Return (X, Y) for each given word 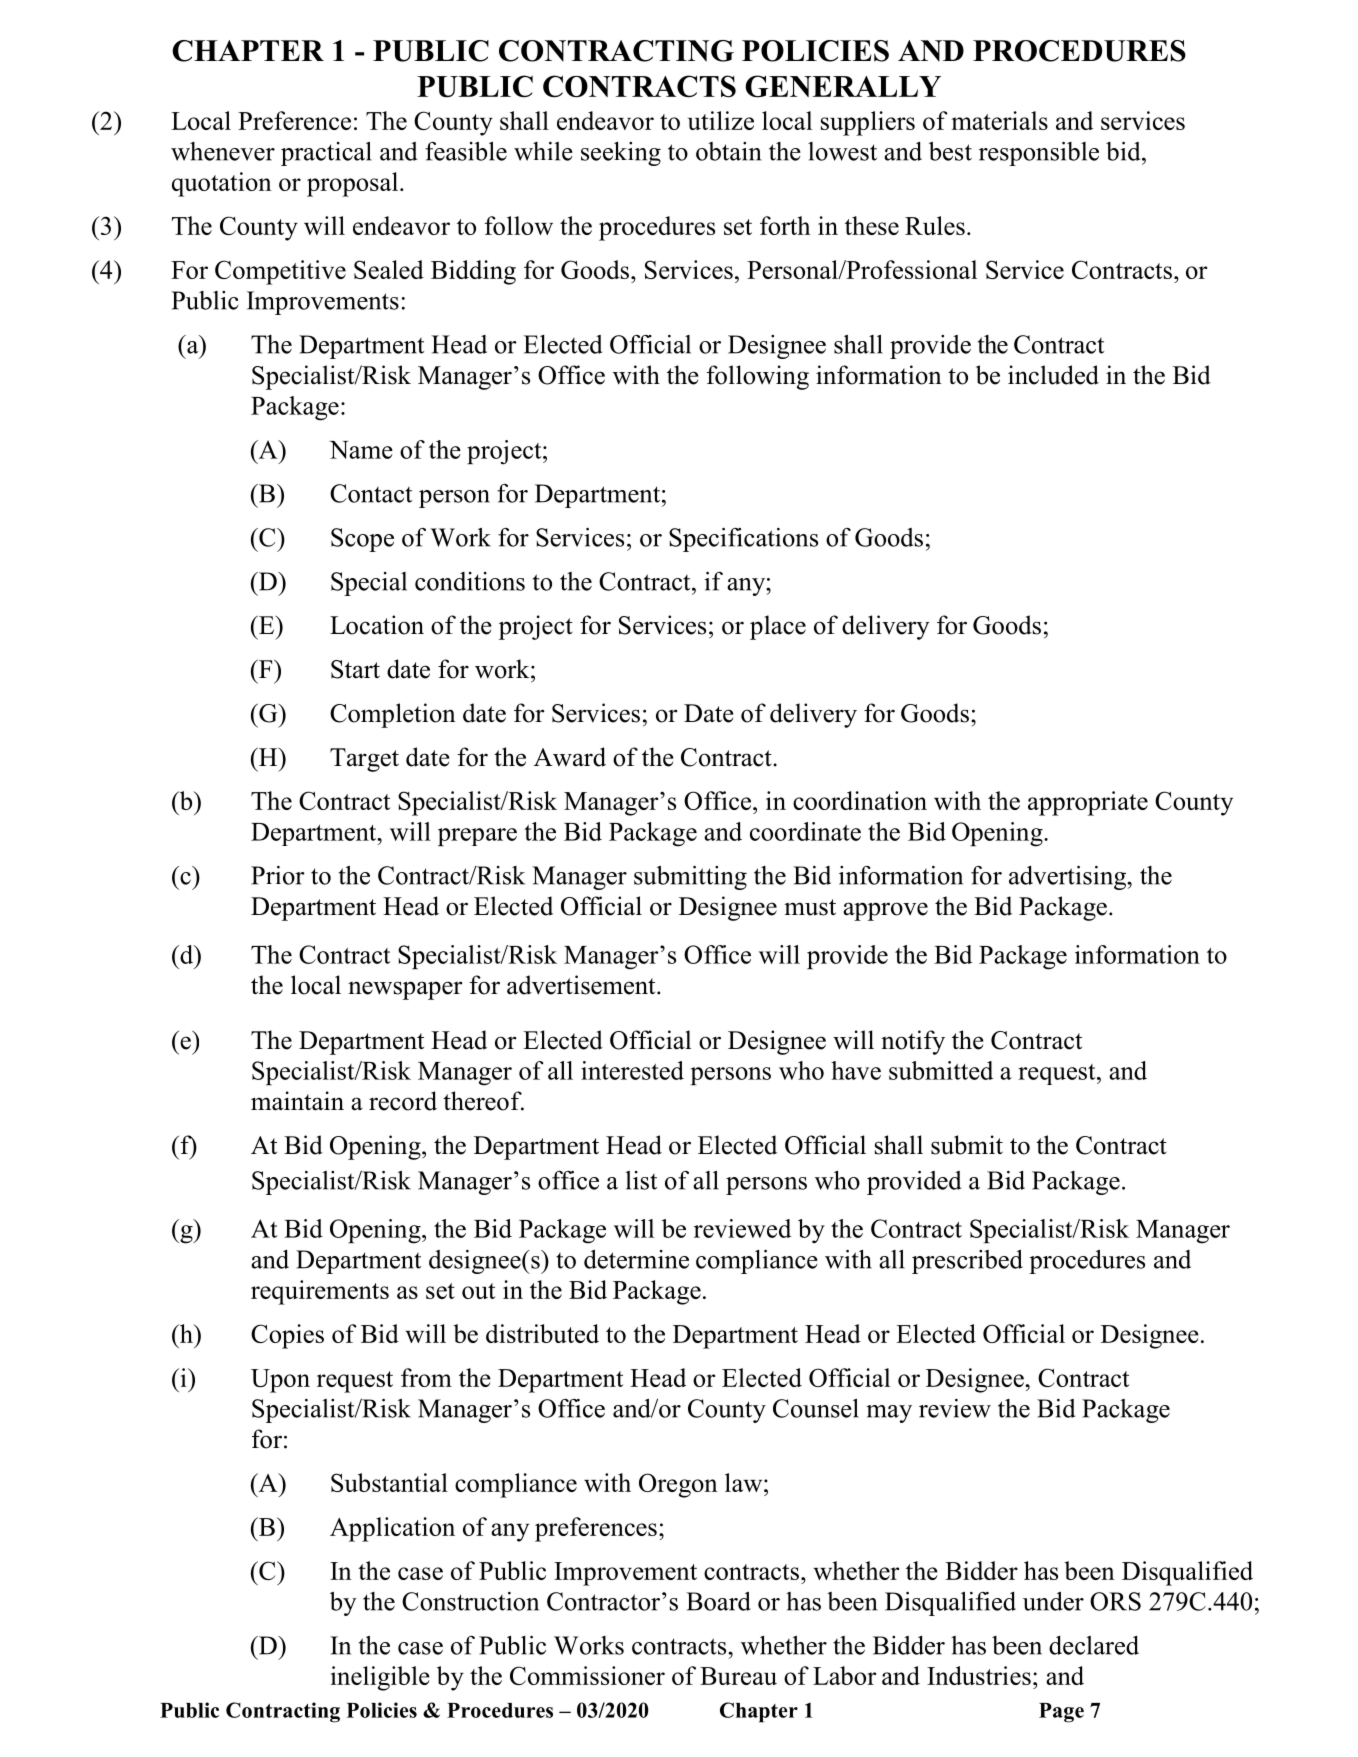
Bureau (738, 1676)
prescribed (967, 1262)
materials (1000, 120)
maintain (297, 1101)
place (778, 627)
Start (355, 669)
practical (326, 154)
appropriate (1088, 803)
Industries (979, 1675)
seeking (621, 154)
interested (632, 1070)
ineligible (380, 1678)
